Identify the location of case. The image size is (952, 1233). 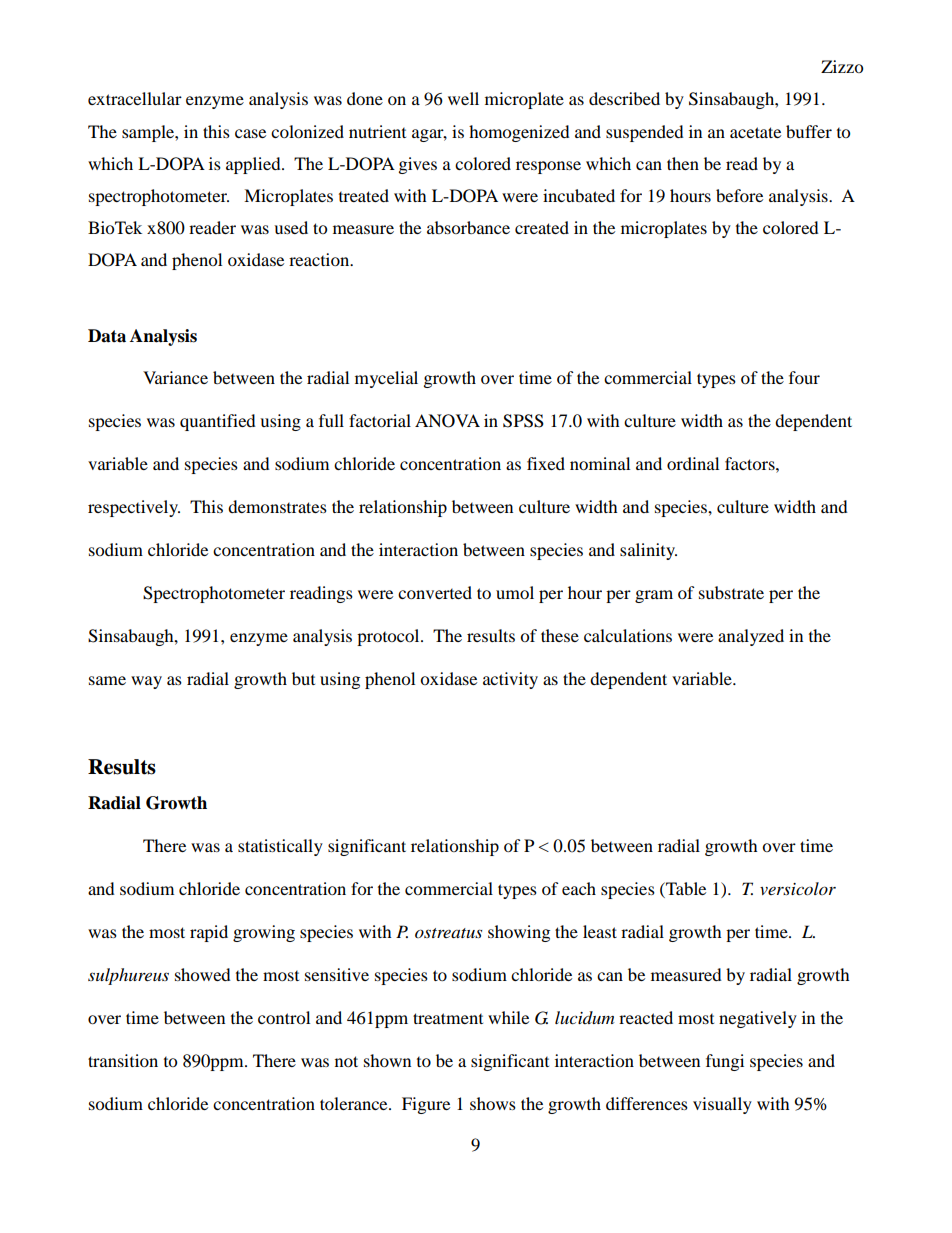
(250, 133).
